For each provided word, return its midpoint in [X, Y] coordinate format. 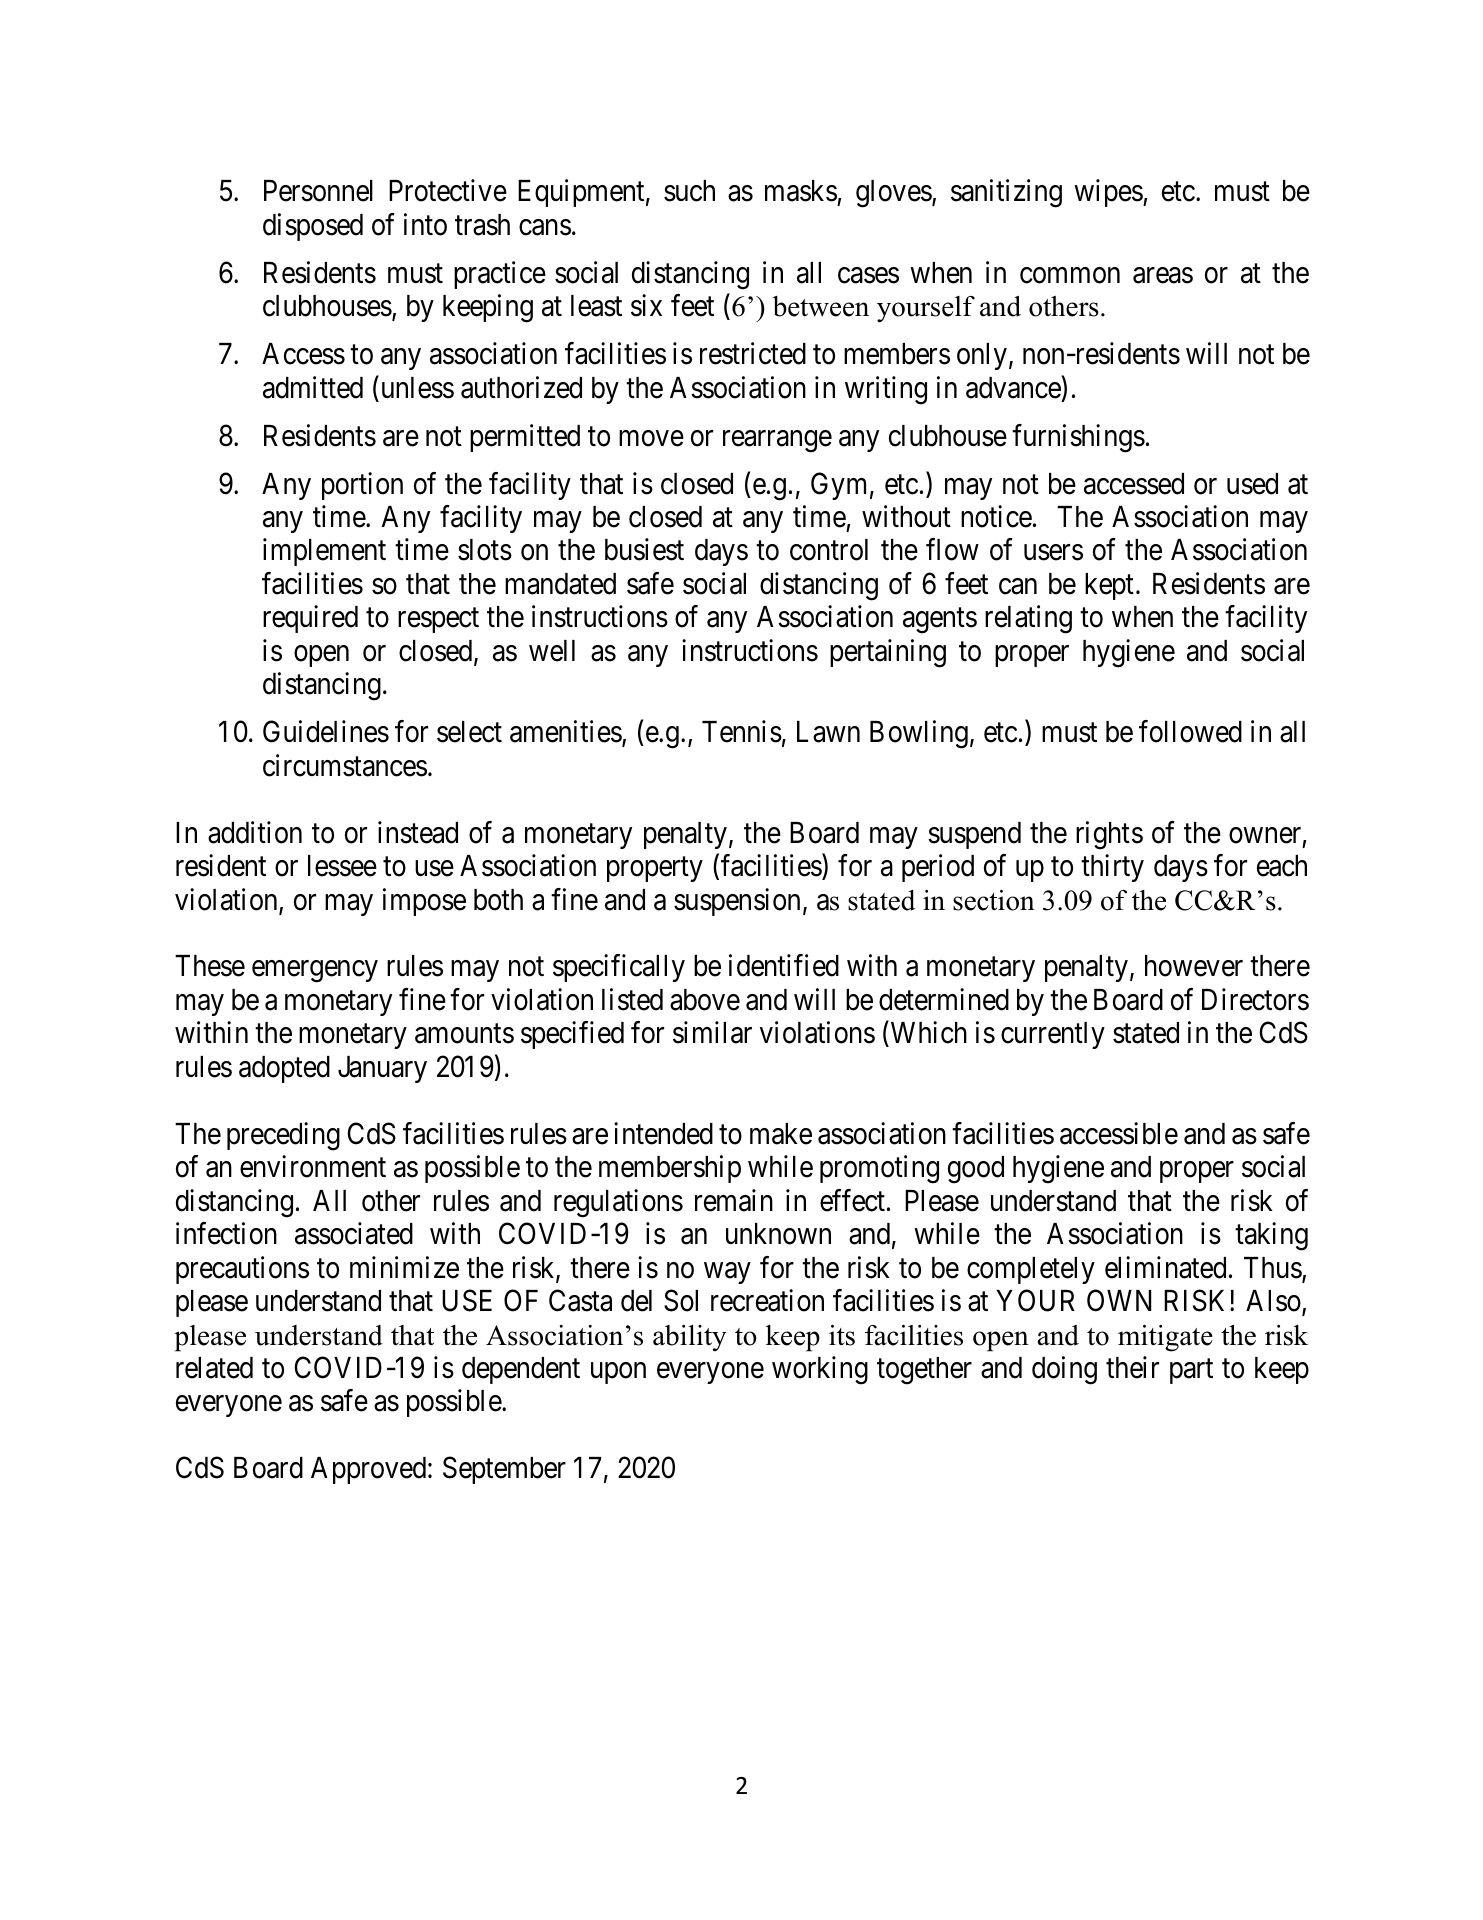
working [820, 1370]
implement [324, 552]
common [1070, 275]
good [976, 1170]
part [1191, 1371]
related [214, 1368]
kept [1109, 586]
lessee [342, 866]
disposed [313, 227]
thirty [1112, 868]
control [829, 550]
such [689, 191]
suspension [737, 902]
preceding [283, 1136]
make [781, 1134]
